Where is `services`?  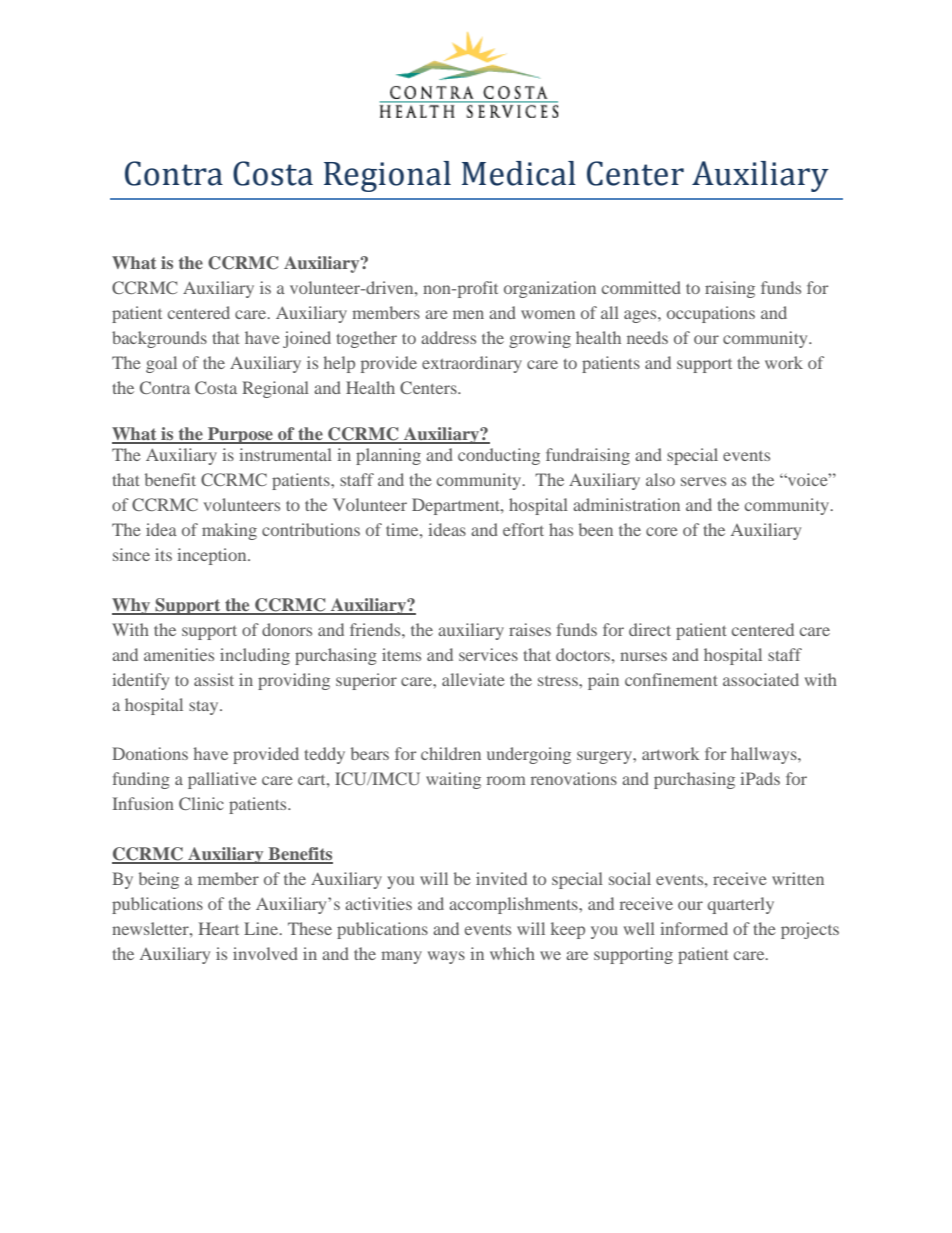
services is located at coordinates (488, 654).
